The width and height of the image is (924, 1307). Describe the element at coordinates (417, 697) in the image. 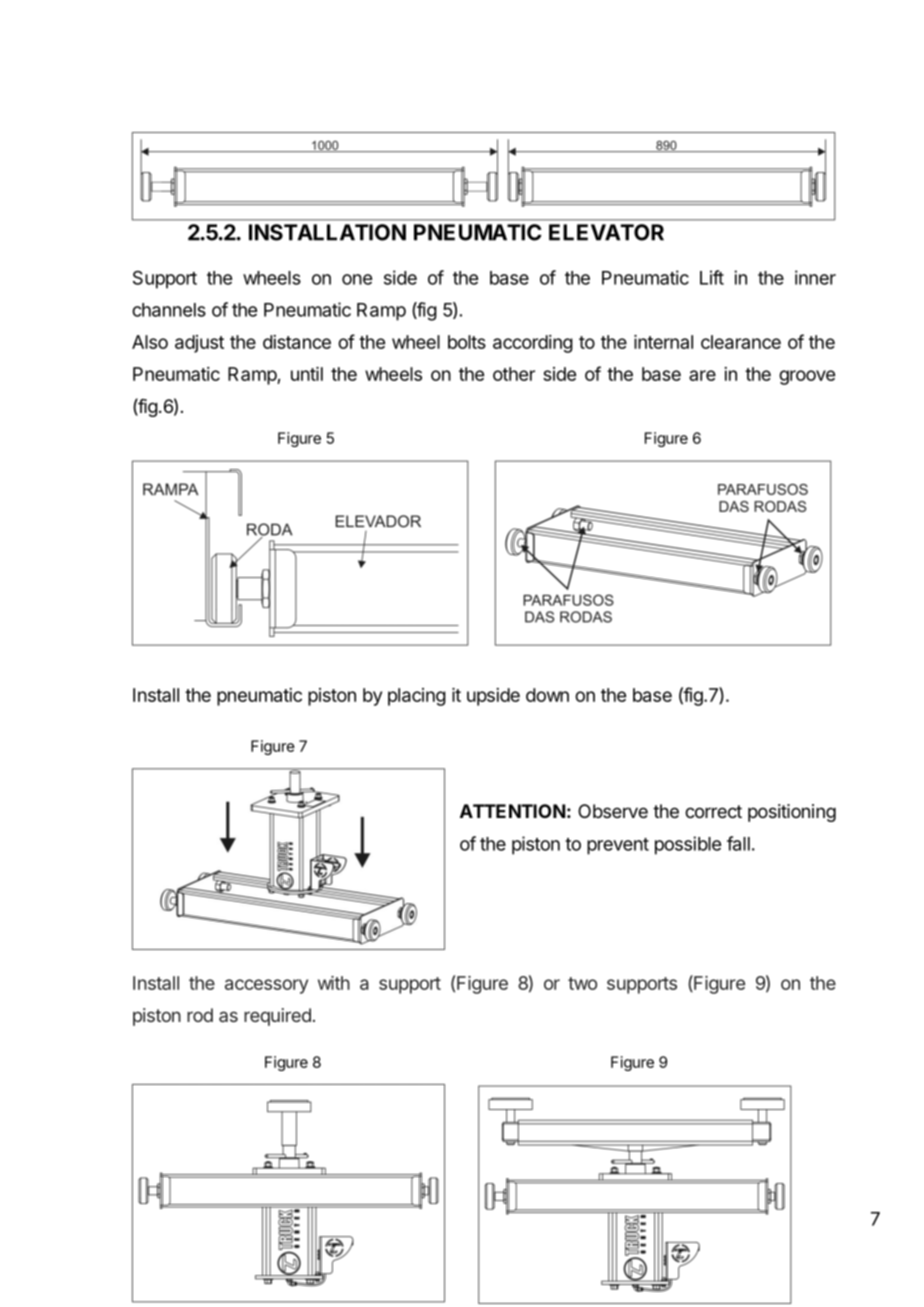

I see `placing` at that location.
